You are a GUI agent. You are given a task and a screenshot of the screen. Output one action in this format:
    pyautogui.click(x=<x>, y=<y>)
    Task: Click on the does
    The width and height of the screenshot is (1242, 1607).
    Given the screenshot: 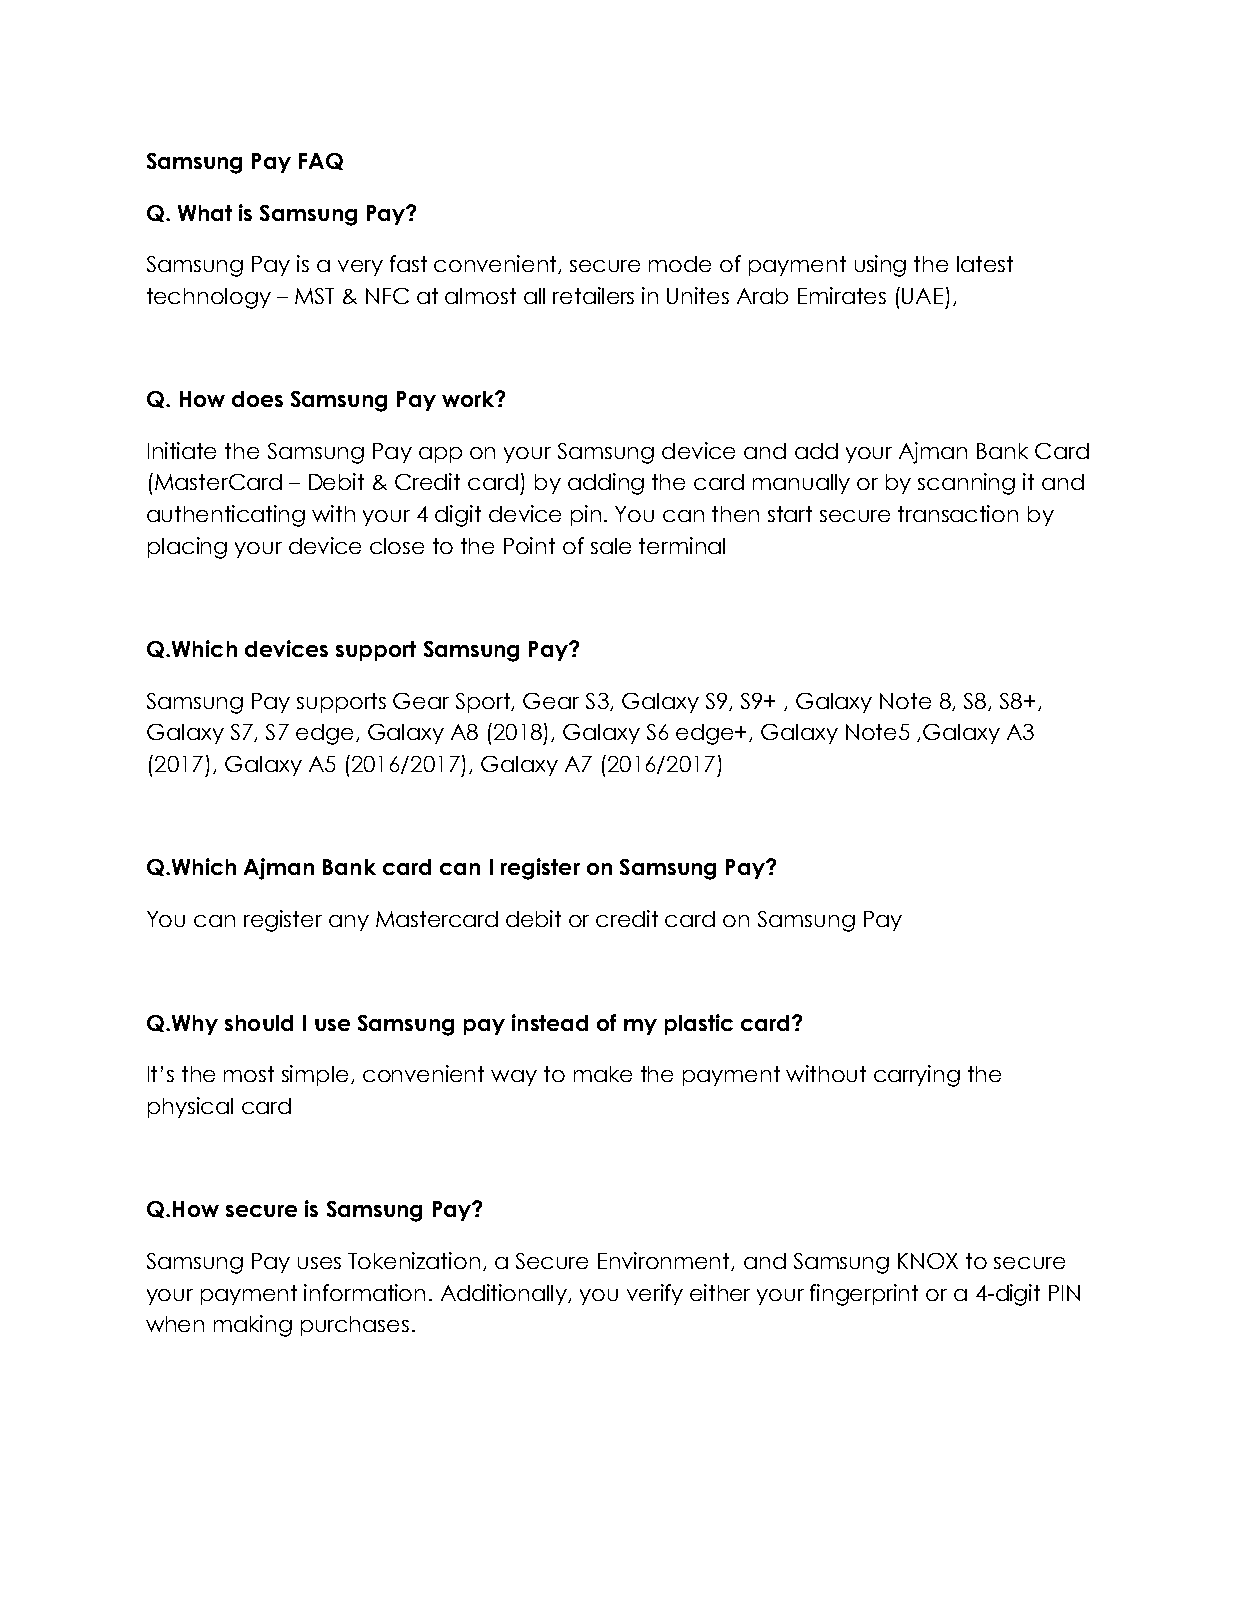 What is the action you would take?
    pyautogui.click(x=257, y=399)
